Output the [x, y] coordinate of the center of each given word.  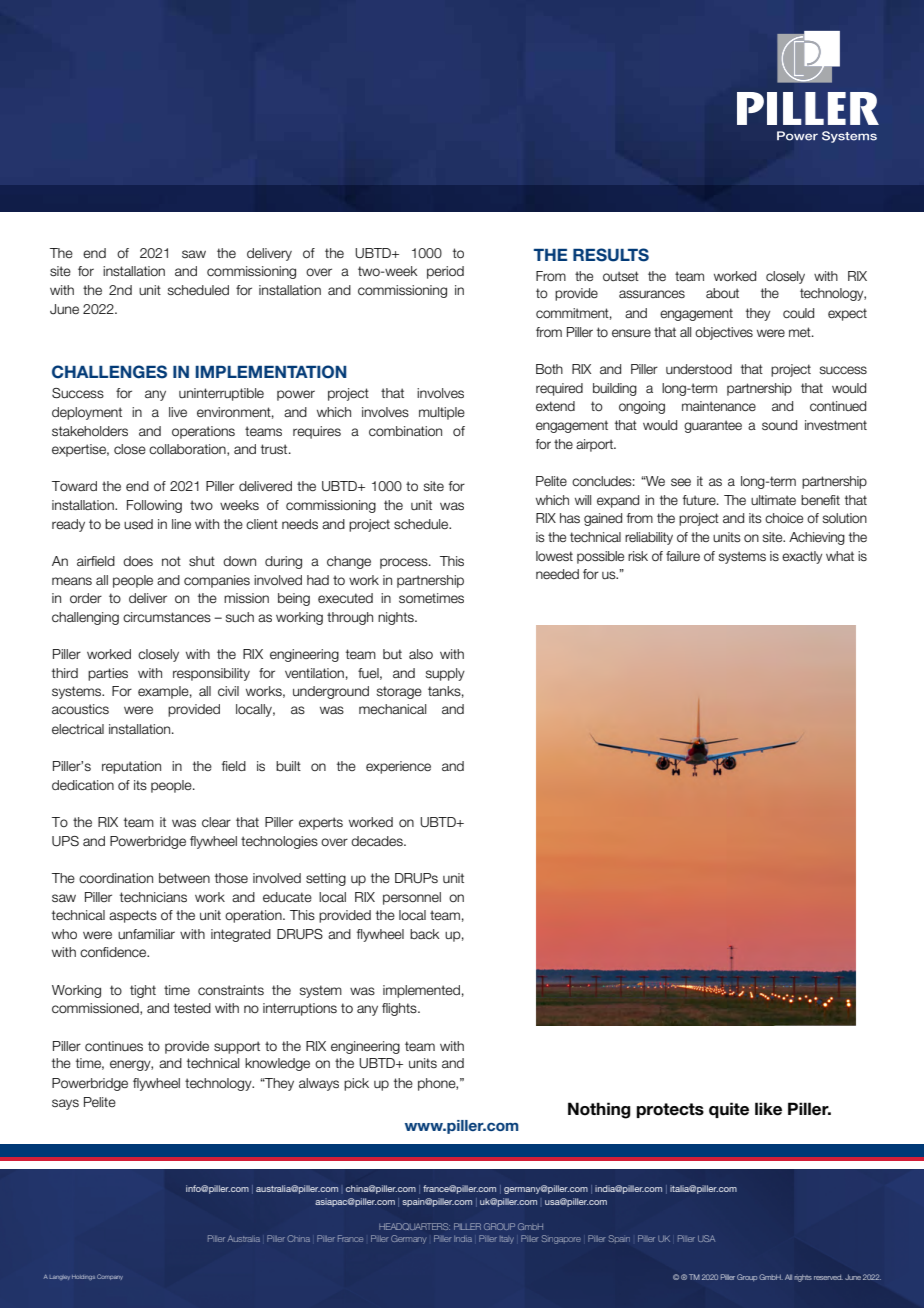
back [425, 934]
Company [110, 1277]
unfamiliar [146, 934]
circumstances [167, 617]
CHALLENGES [109, 372]
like [768, 1109]
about [722, 293]
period [445, 272]
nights [397, 618]
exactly [802, 557]
